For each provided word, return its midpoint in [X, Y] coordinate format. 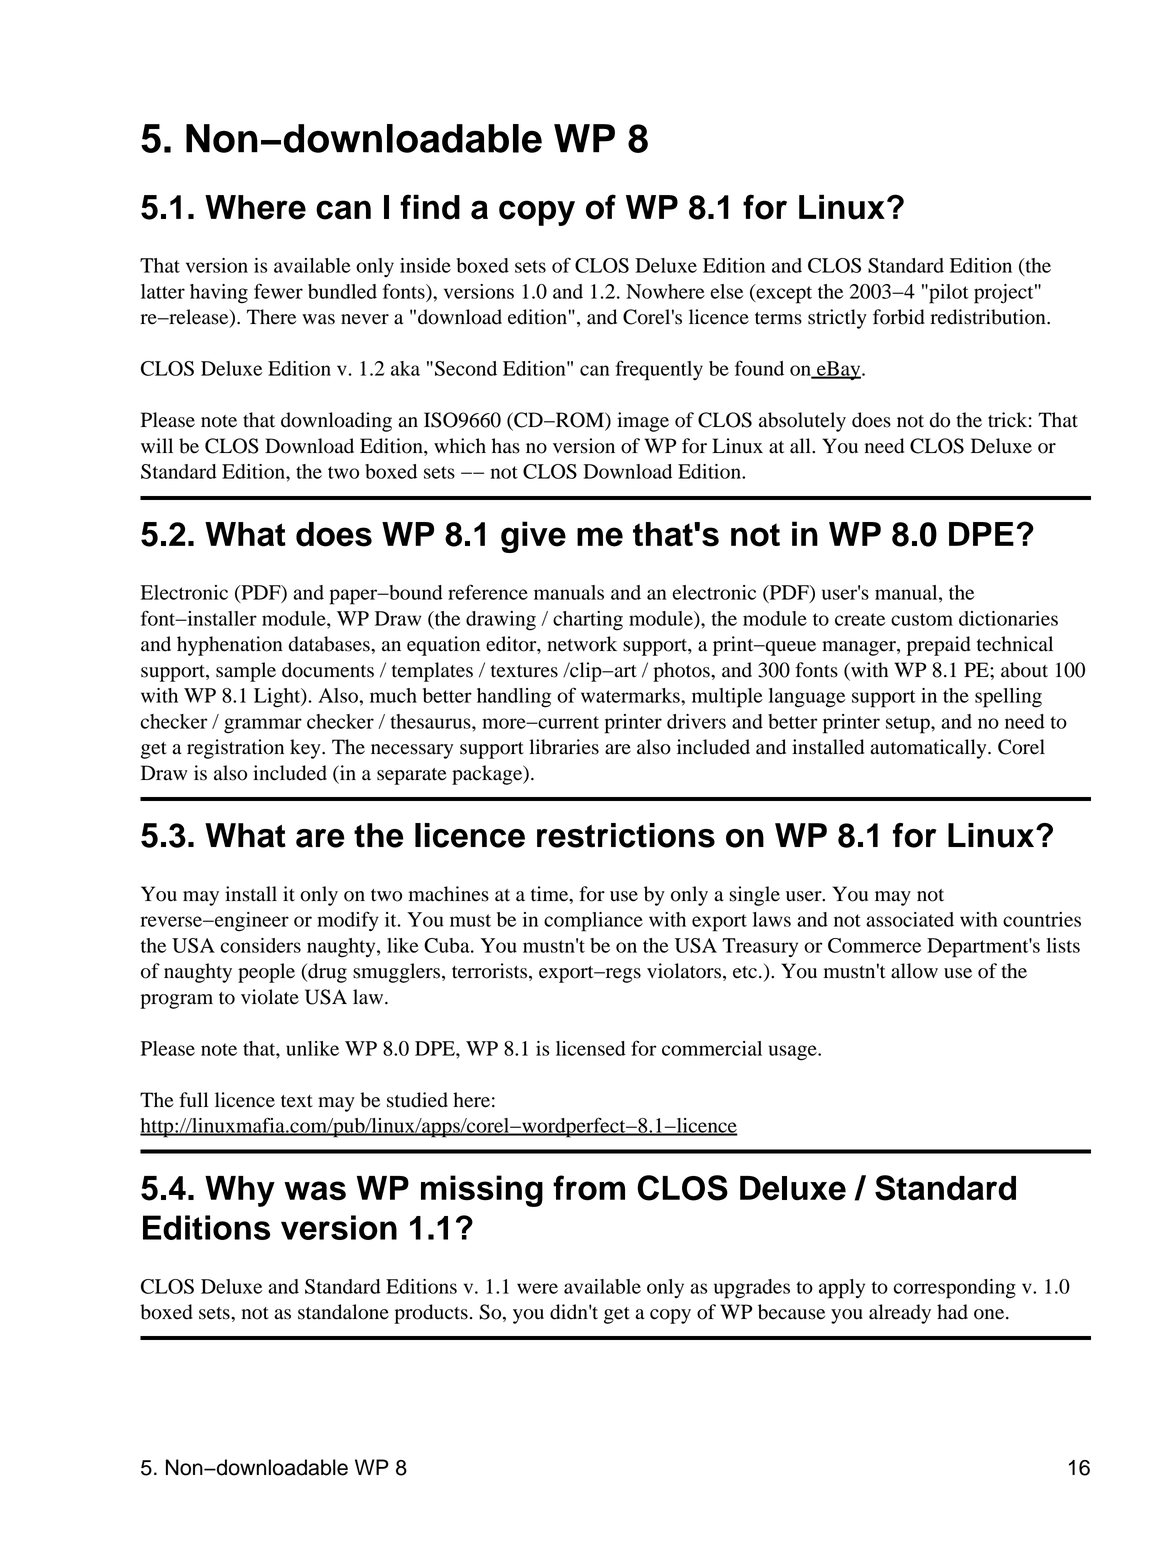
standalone [343, 1312]
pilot [948, 294]
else [727, 291]
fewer [278, 291]
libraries [564, 747]
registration [235, 749]
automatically [929, 749]
